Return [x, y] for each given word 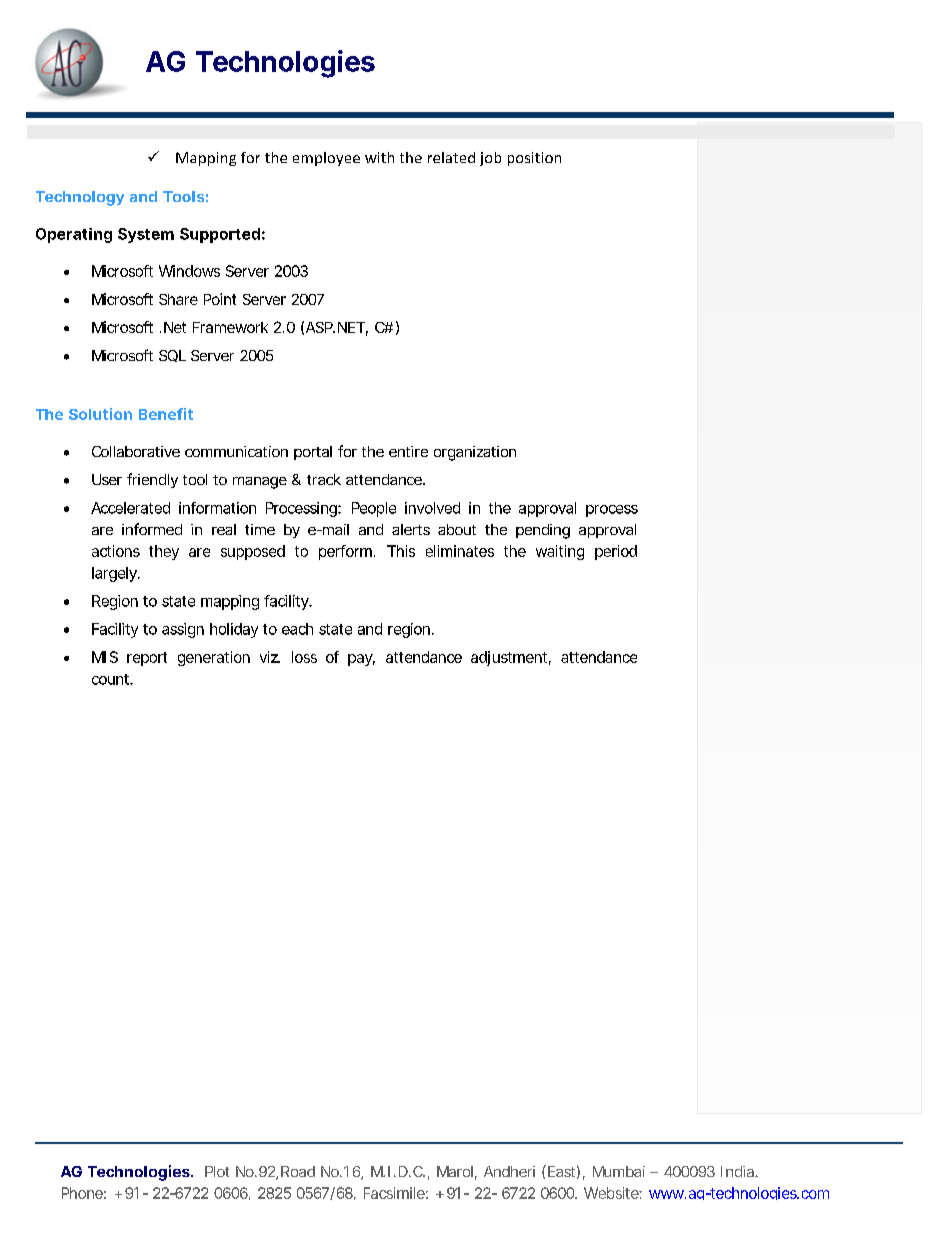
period [616, 552]
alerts [411, 529]
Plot [217, 1171]
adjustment [511, 658]
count [112, 679]
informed [152, 529]
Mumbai [619, 1171]
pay [361, 660]
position [534, 159]
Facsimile [396, 1193]
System [146, 235]
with [379, 157]
